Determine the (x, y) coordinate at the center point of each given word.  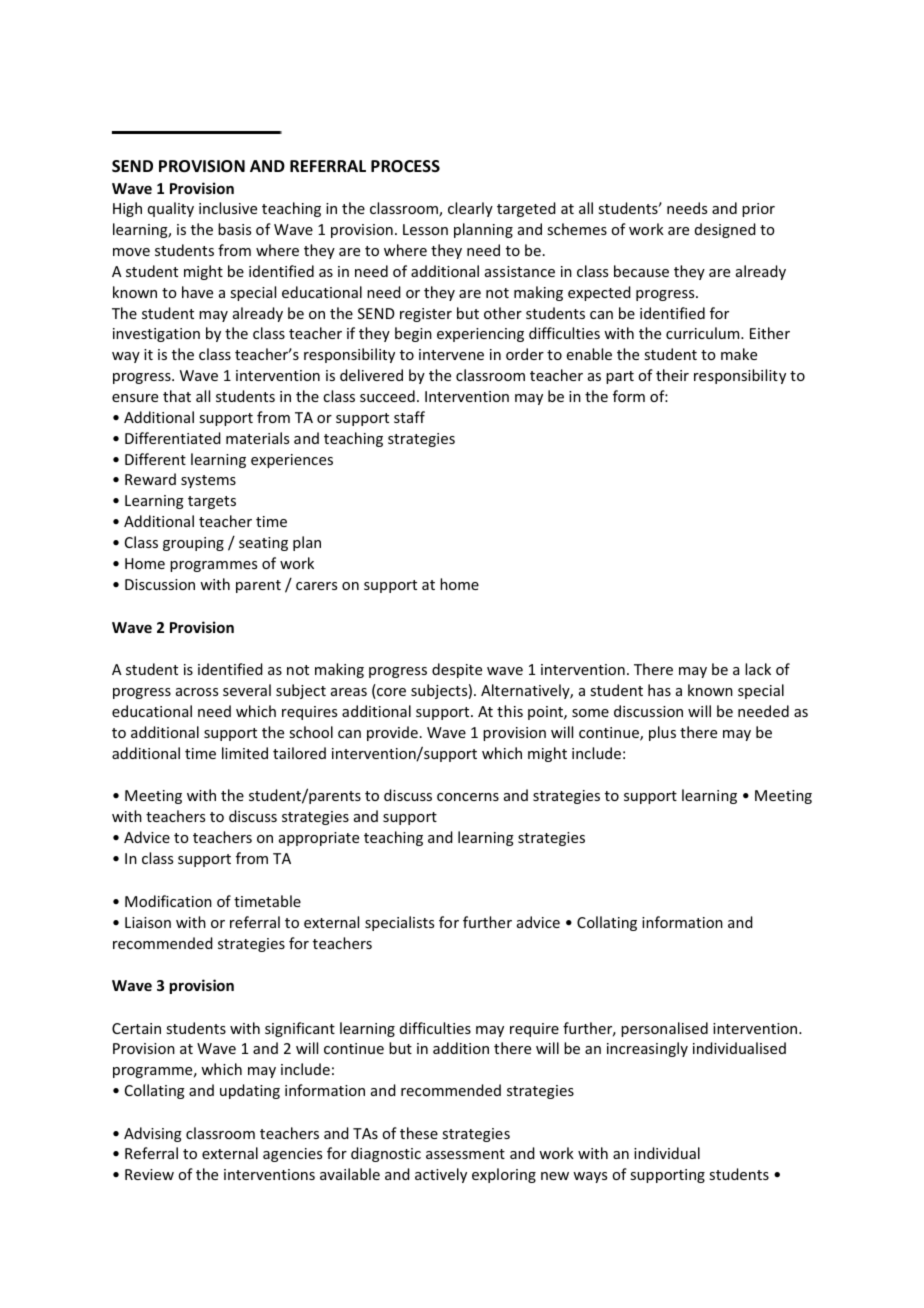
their (672, 375)
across (197, 692)
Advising (153, 1134)
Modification (168, 901)
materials (257, 438)
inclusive (228, 208)
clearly (470, 209)
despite (457, 670)
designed (725, 230)
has (659, 690)
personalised (664, 1029)
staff (409, 417)
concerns (468, 797)
